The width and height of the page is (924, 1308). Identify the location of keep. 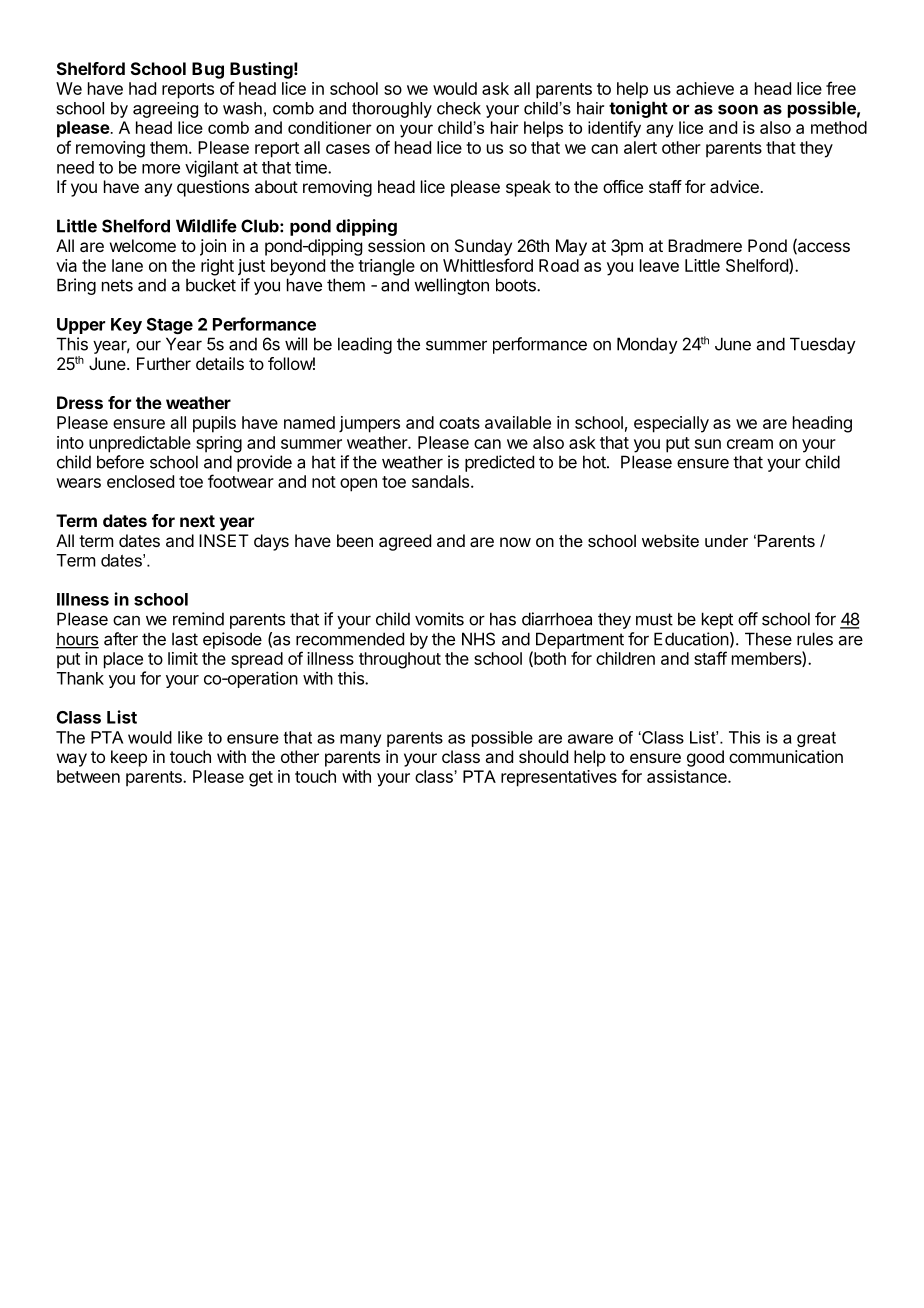
(129, 758).
